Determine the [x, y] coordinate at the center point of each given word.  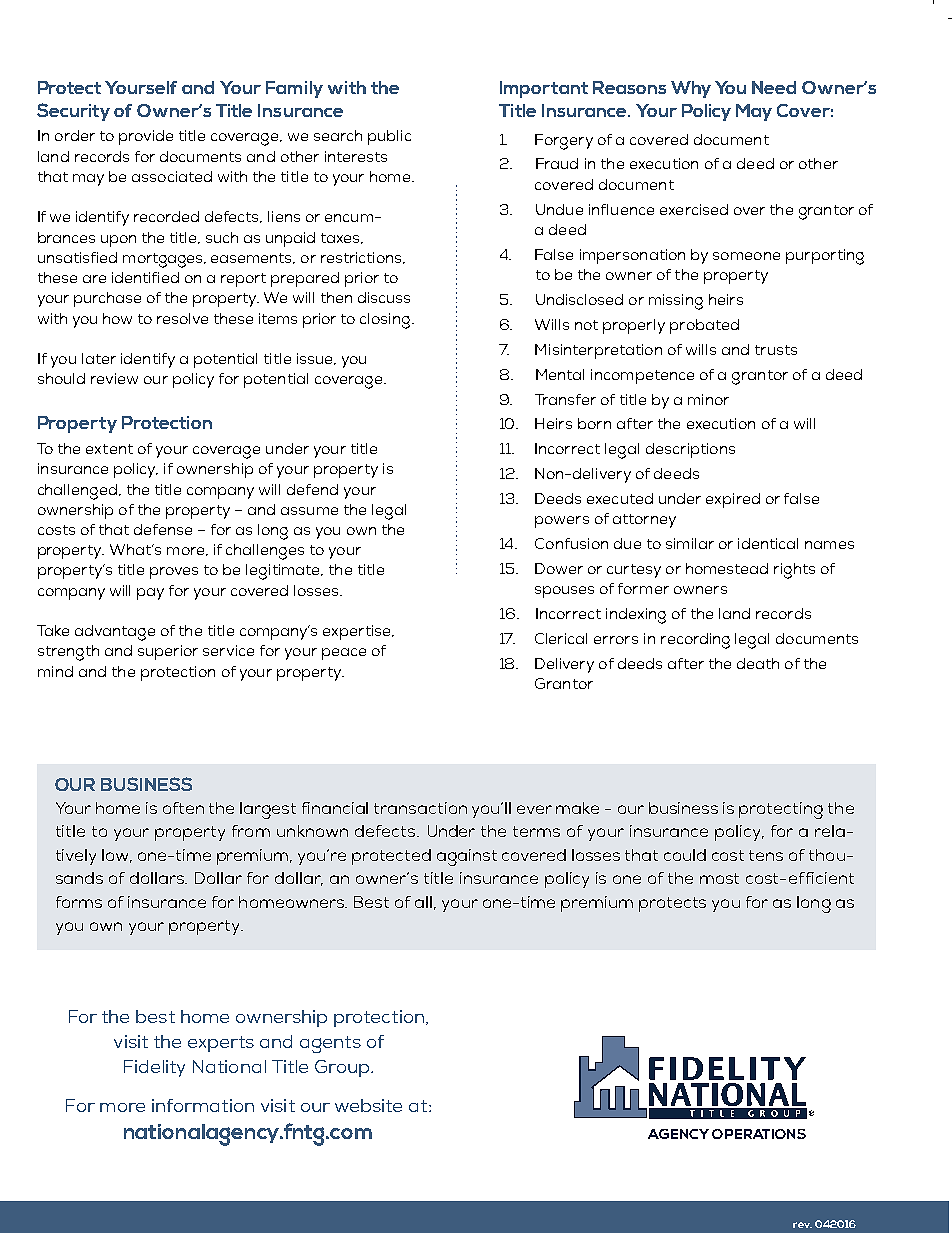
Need [774, 87]
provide [146, 137]
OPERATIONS [759, 1134]
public [389, 137]
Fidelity [154, 1068]
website [368, 1105]
